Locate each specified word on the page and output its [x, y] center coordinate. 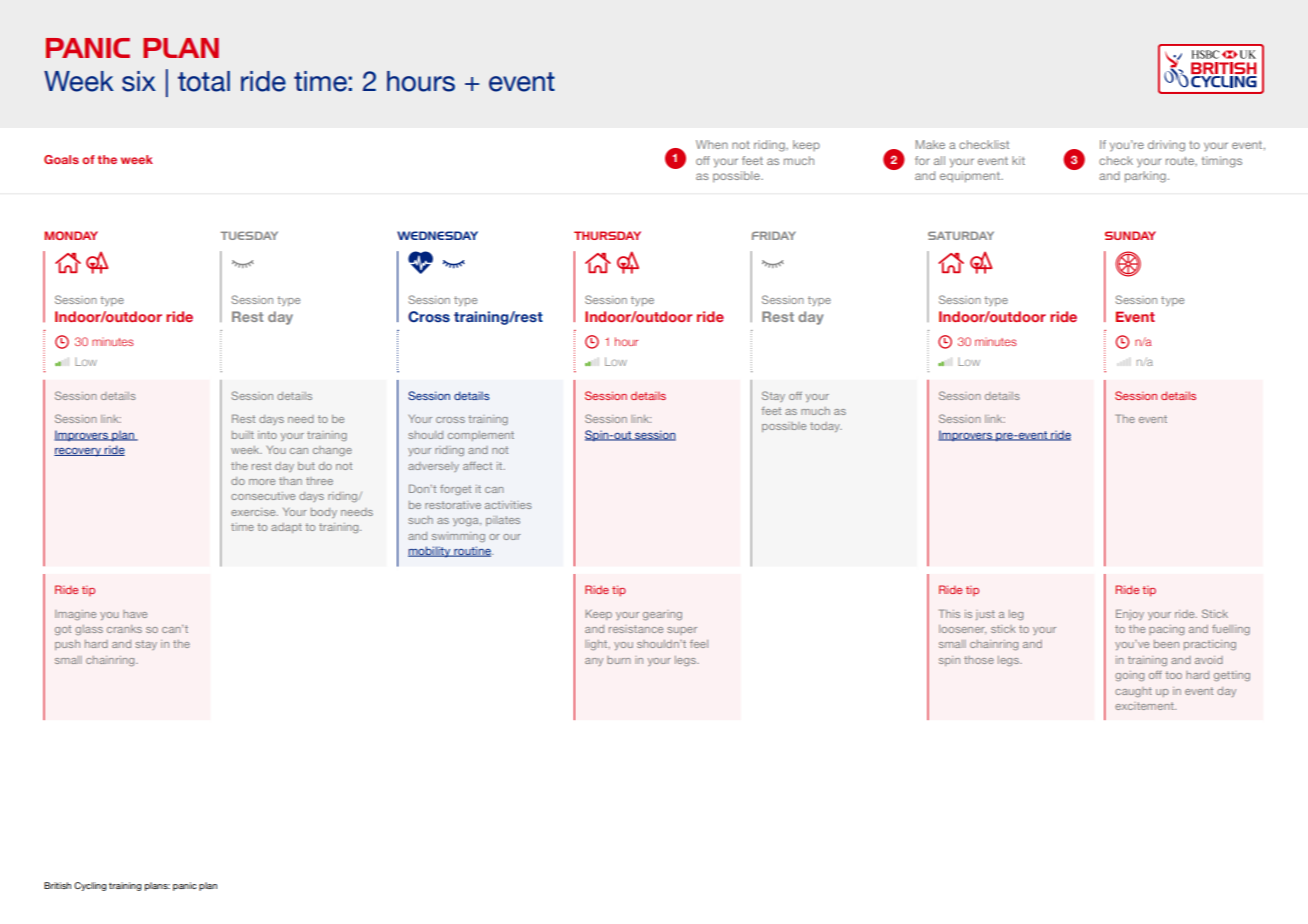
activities [508, 505]
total [204, 81]
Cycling [90, 886]
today [826, 427]
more [262, 482]
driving [1166, 146]
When [712, 144]
